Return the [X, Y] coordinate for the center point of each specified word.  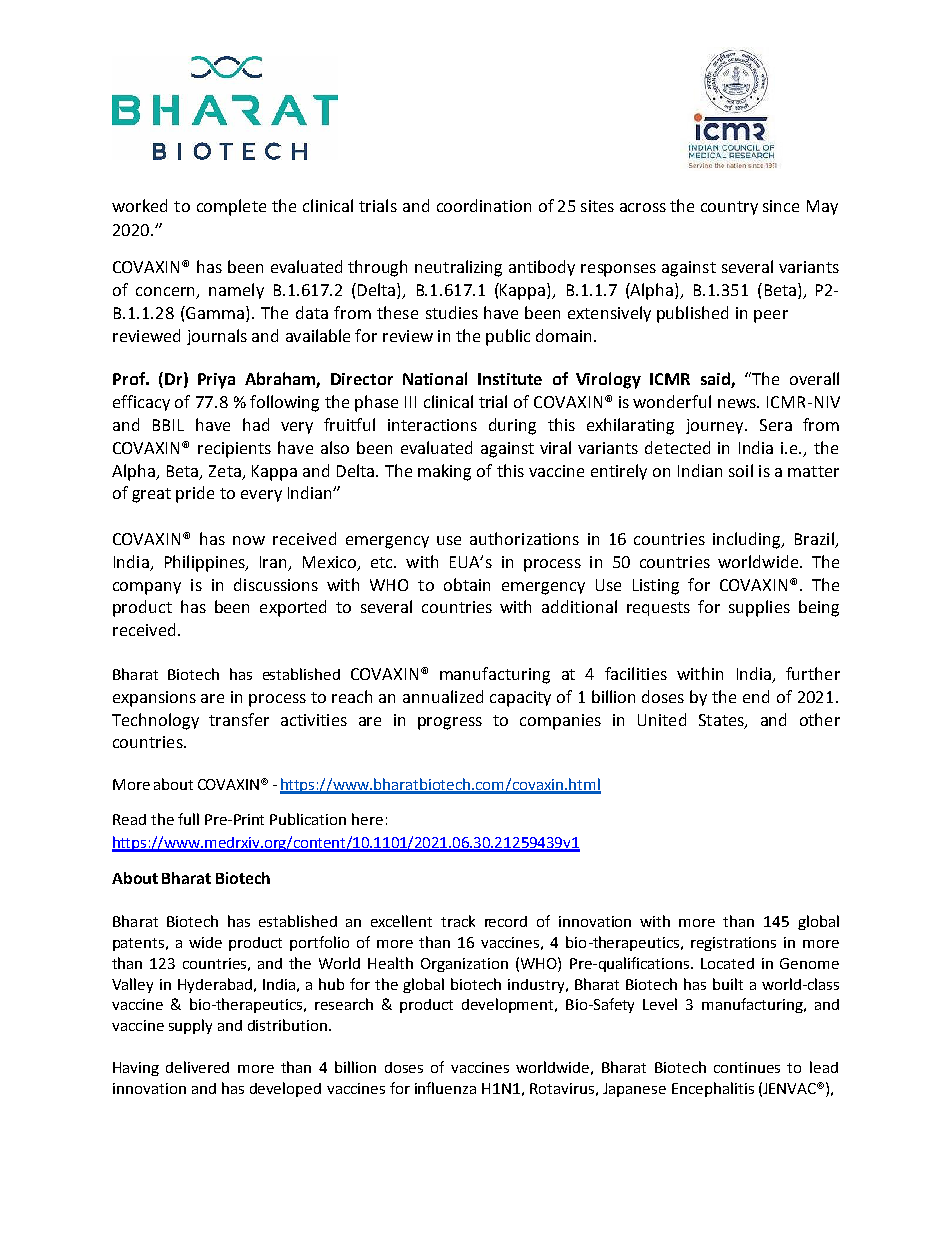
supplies [759, 608]
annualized [443, 696]
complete [231, 207]
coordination [484, 205]
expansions [154, 699]
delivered [197, 1067]
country [729, 208]
